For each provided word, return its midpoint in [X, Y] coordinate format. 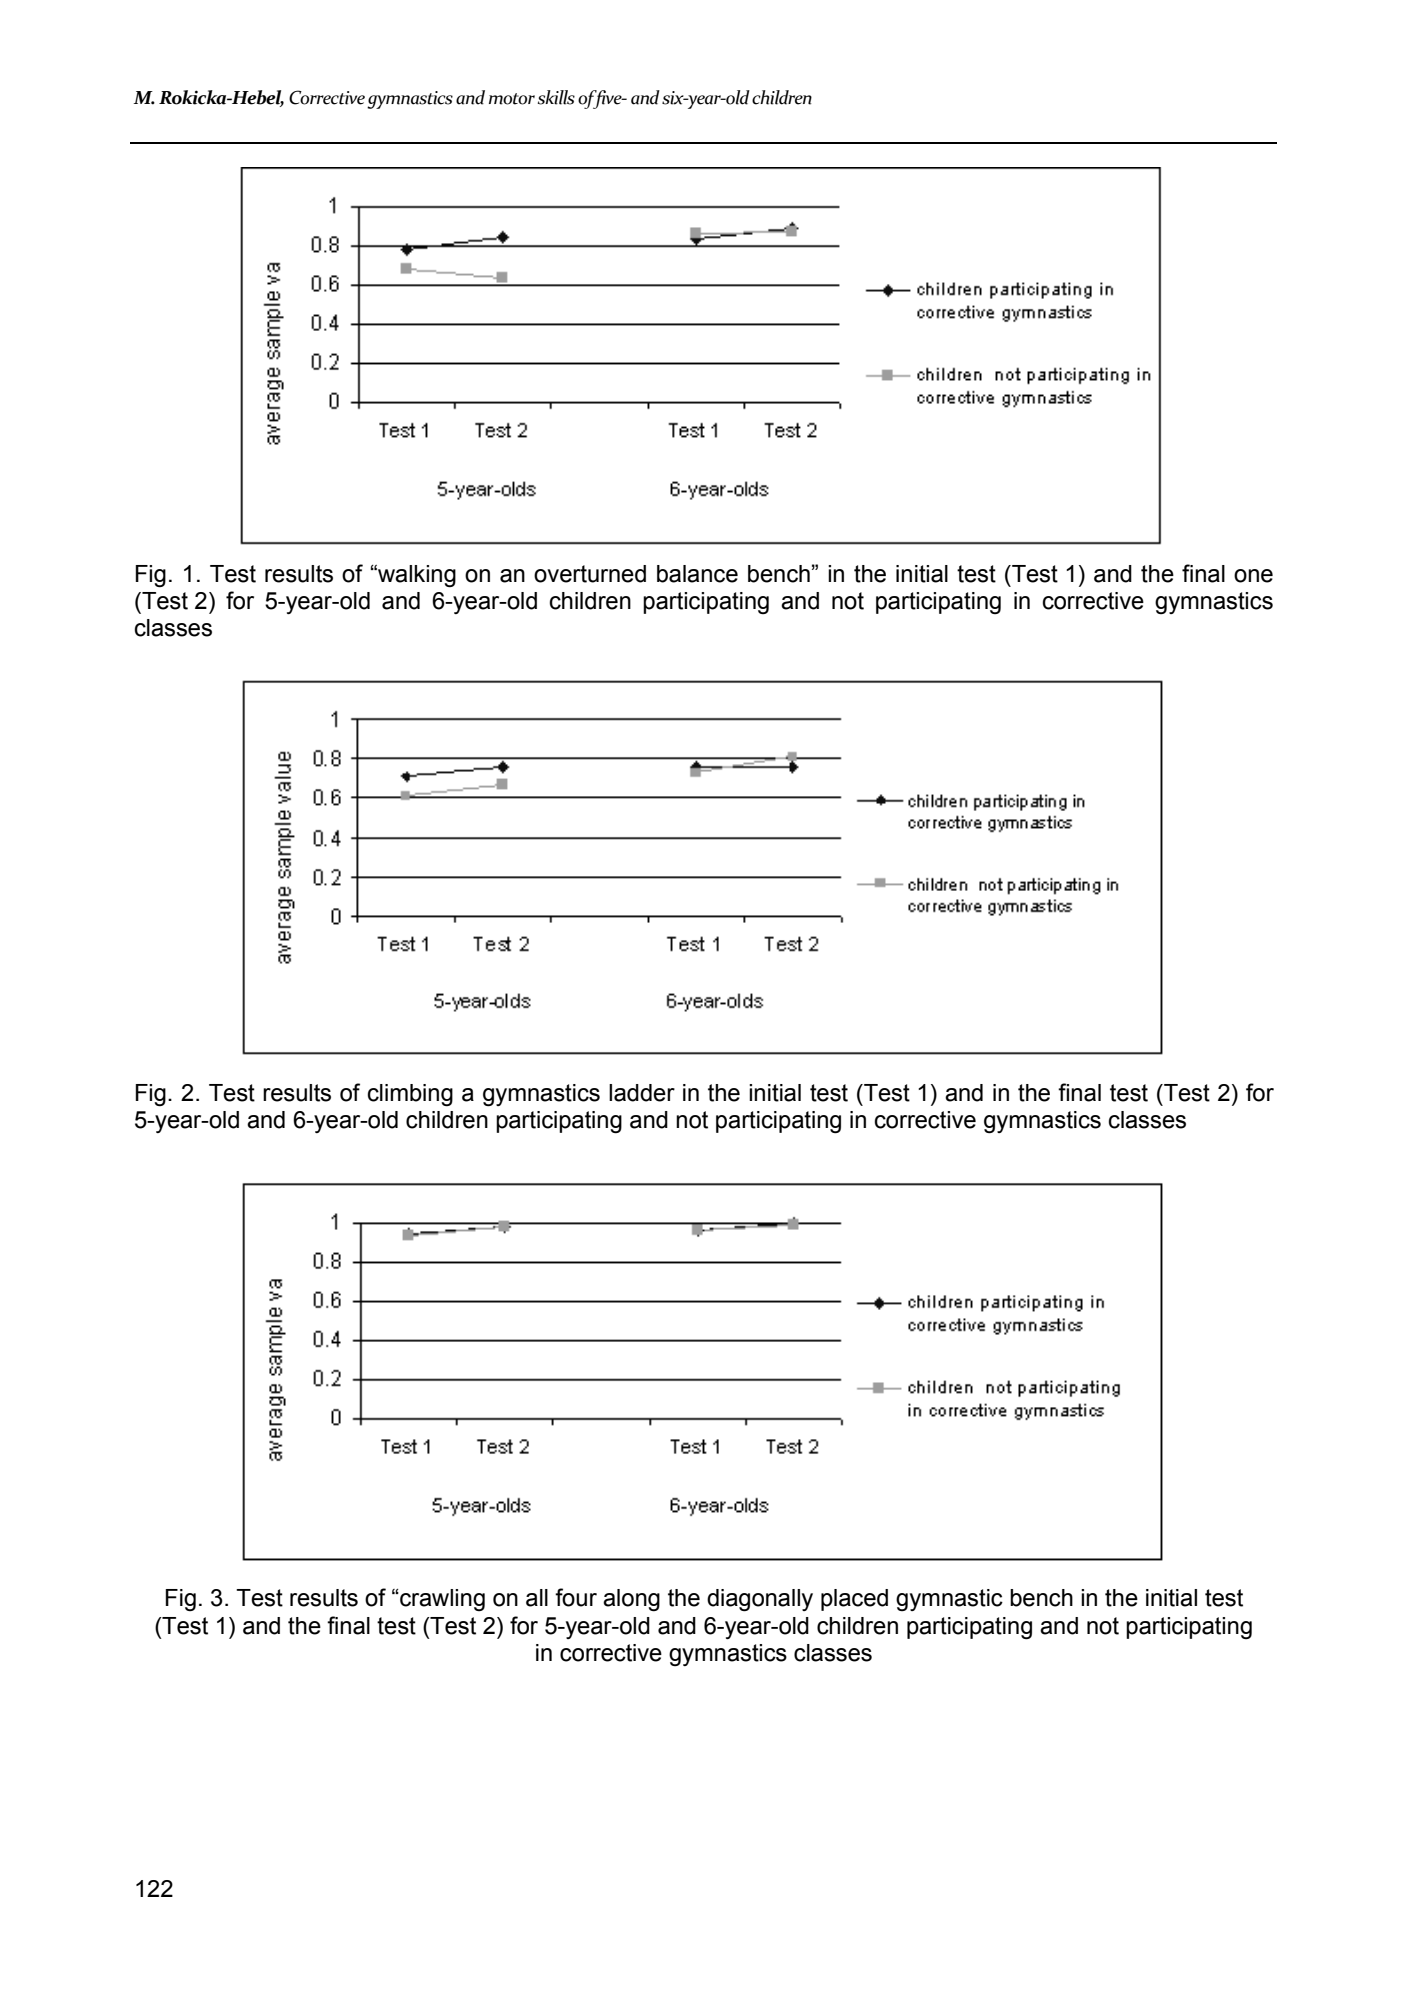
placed [854, 1600]
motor [512, 99]
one [1253, 576]
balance [697, 574]
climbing [410, 1095]
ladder [642, 1093]
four [576, 1597]
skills [556, 97]
